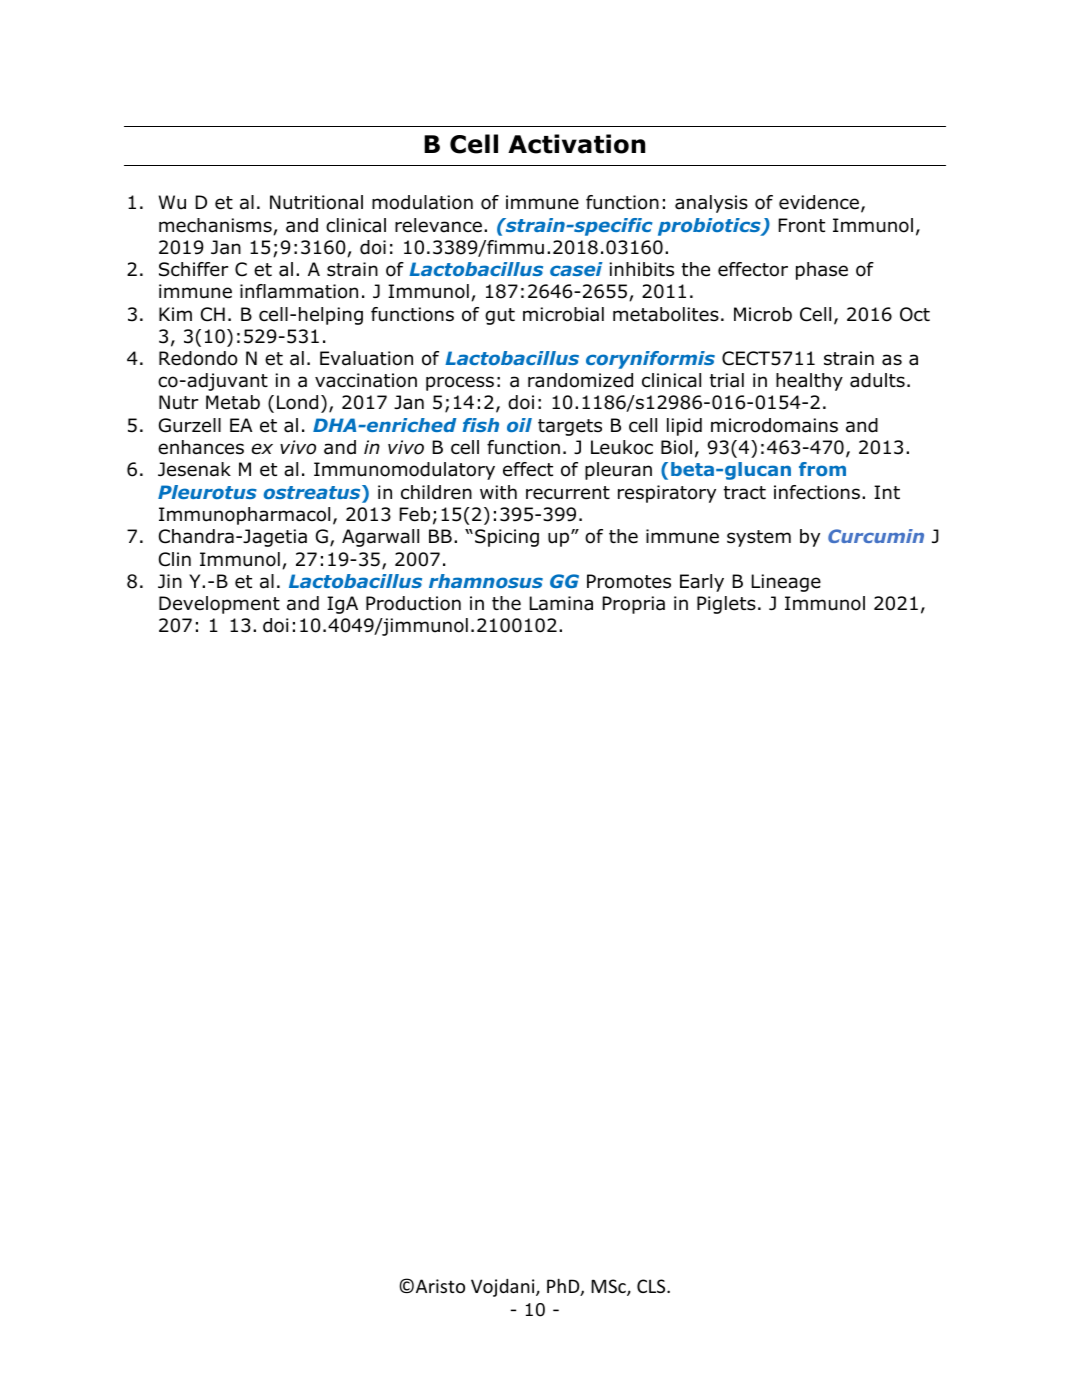  Describe the element at coordinates (219, 605) in the page. I see `Development` at that location.
